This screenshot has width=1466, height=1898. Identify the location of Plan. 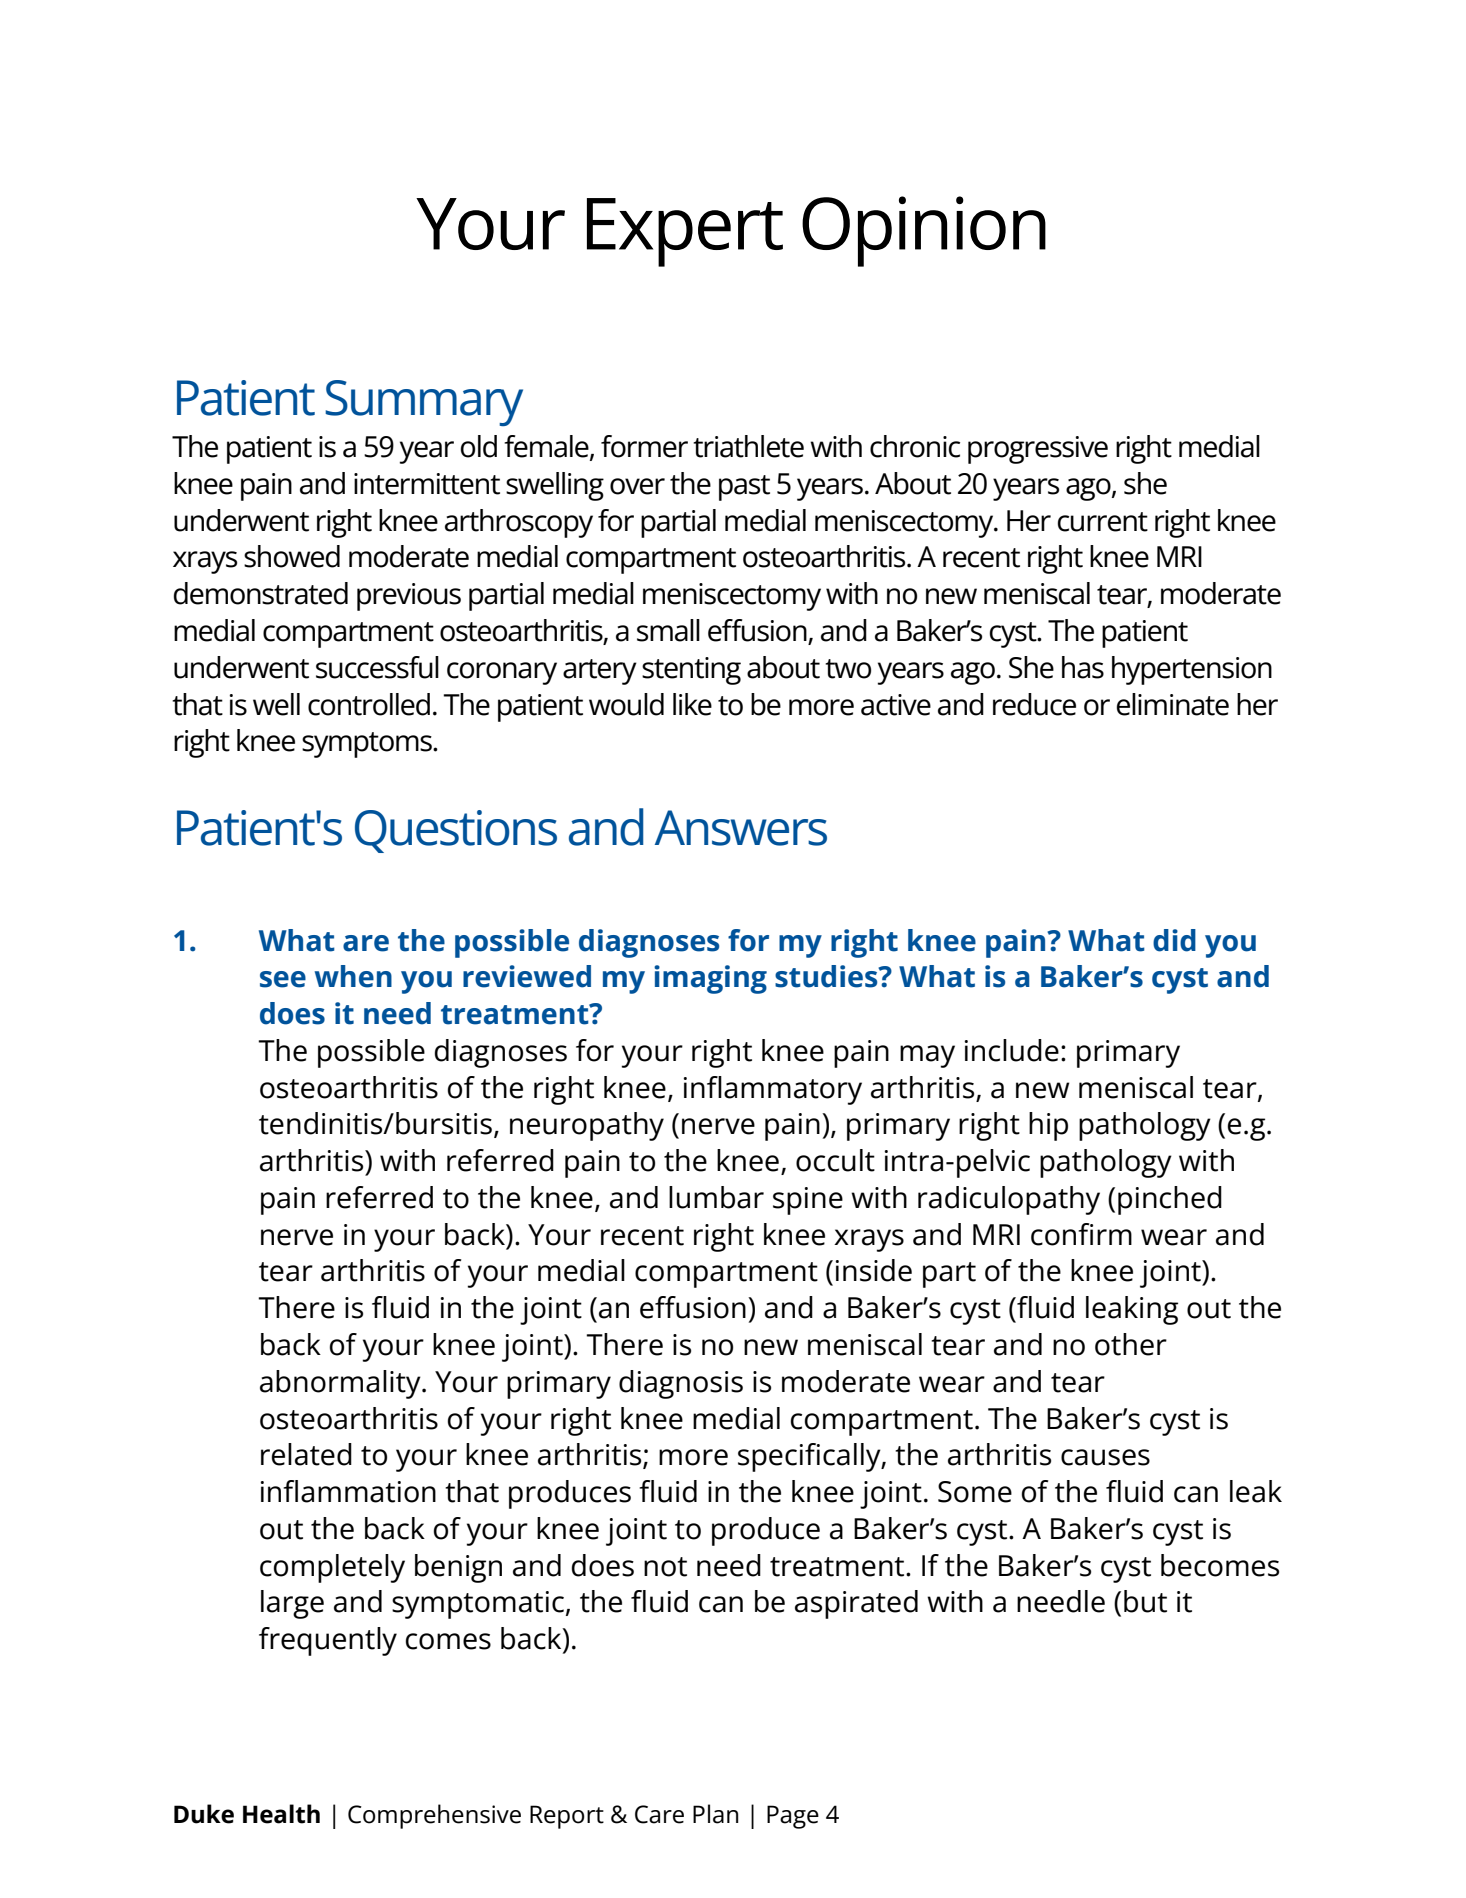
(716, 1814).
